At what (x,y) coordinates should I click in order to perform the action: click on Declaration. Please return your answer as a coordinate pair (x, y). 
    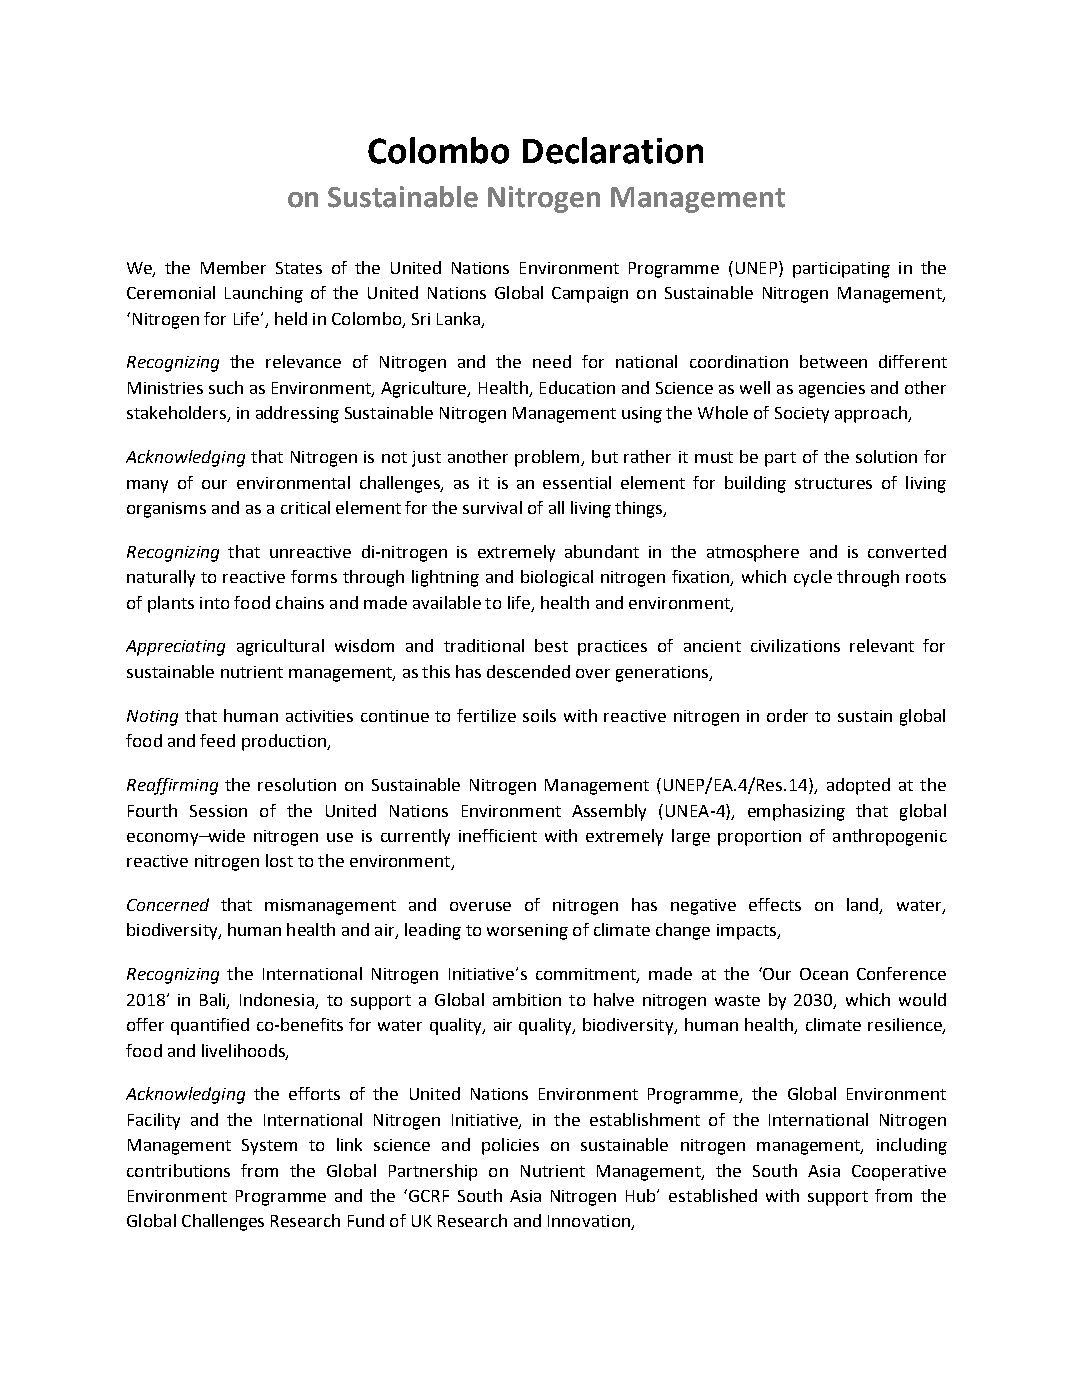
    Looking at the image, I should click on (613, 150).
